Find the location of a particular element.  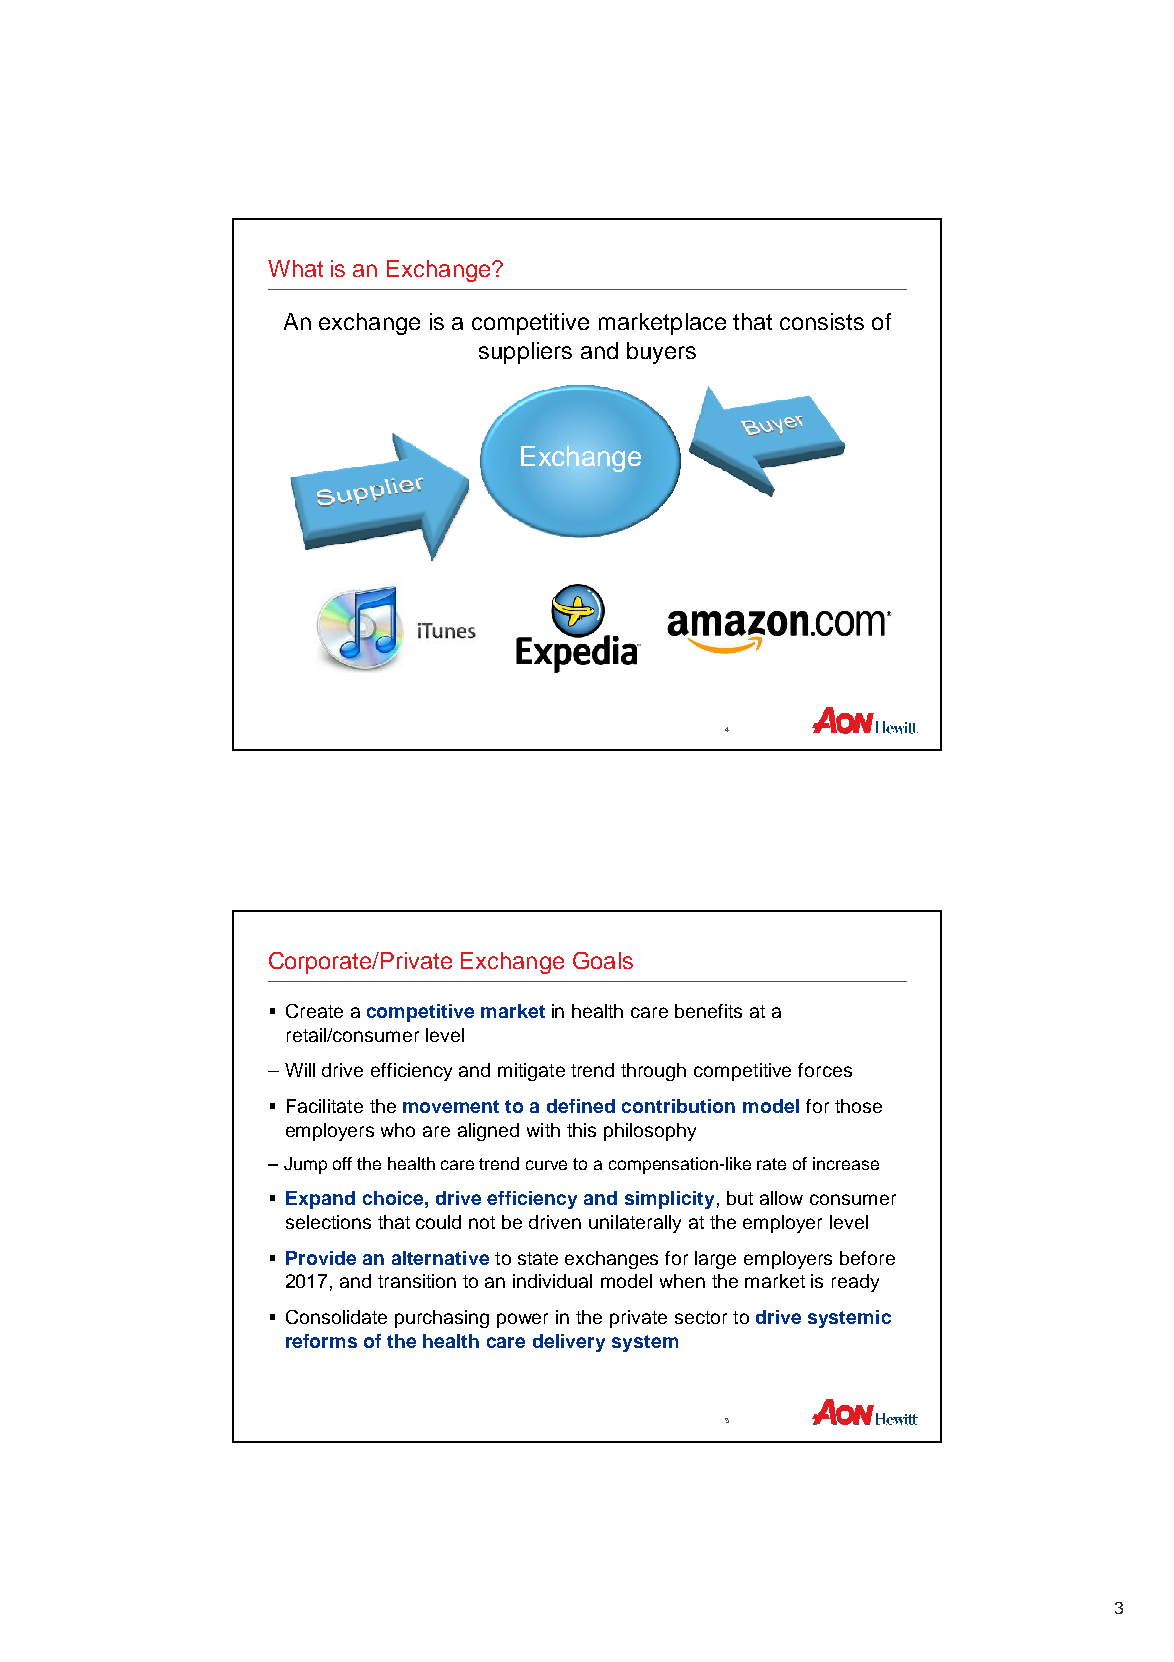

mitigate is located at coordinates (531, 1072).
